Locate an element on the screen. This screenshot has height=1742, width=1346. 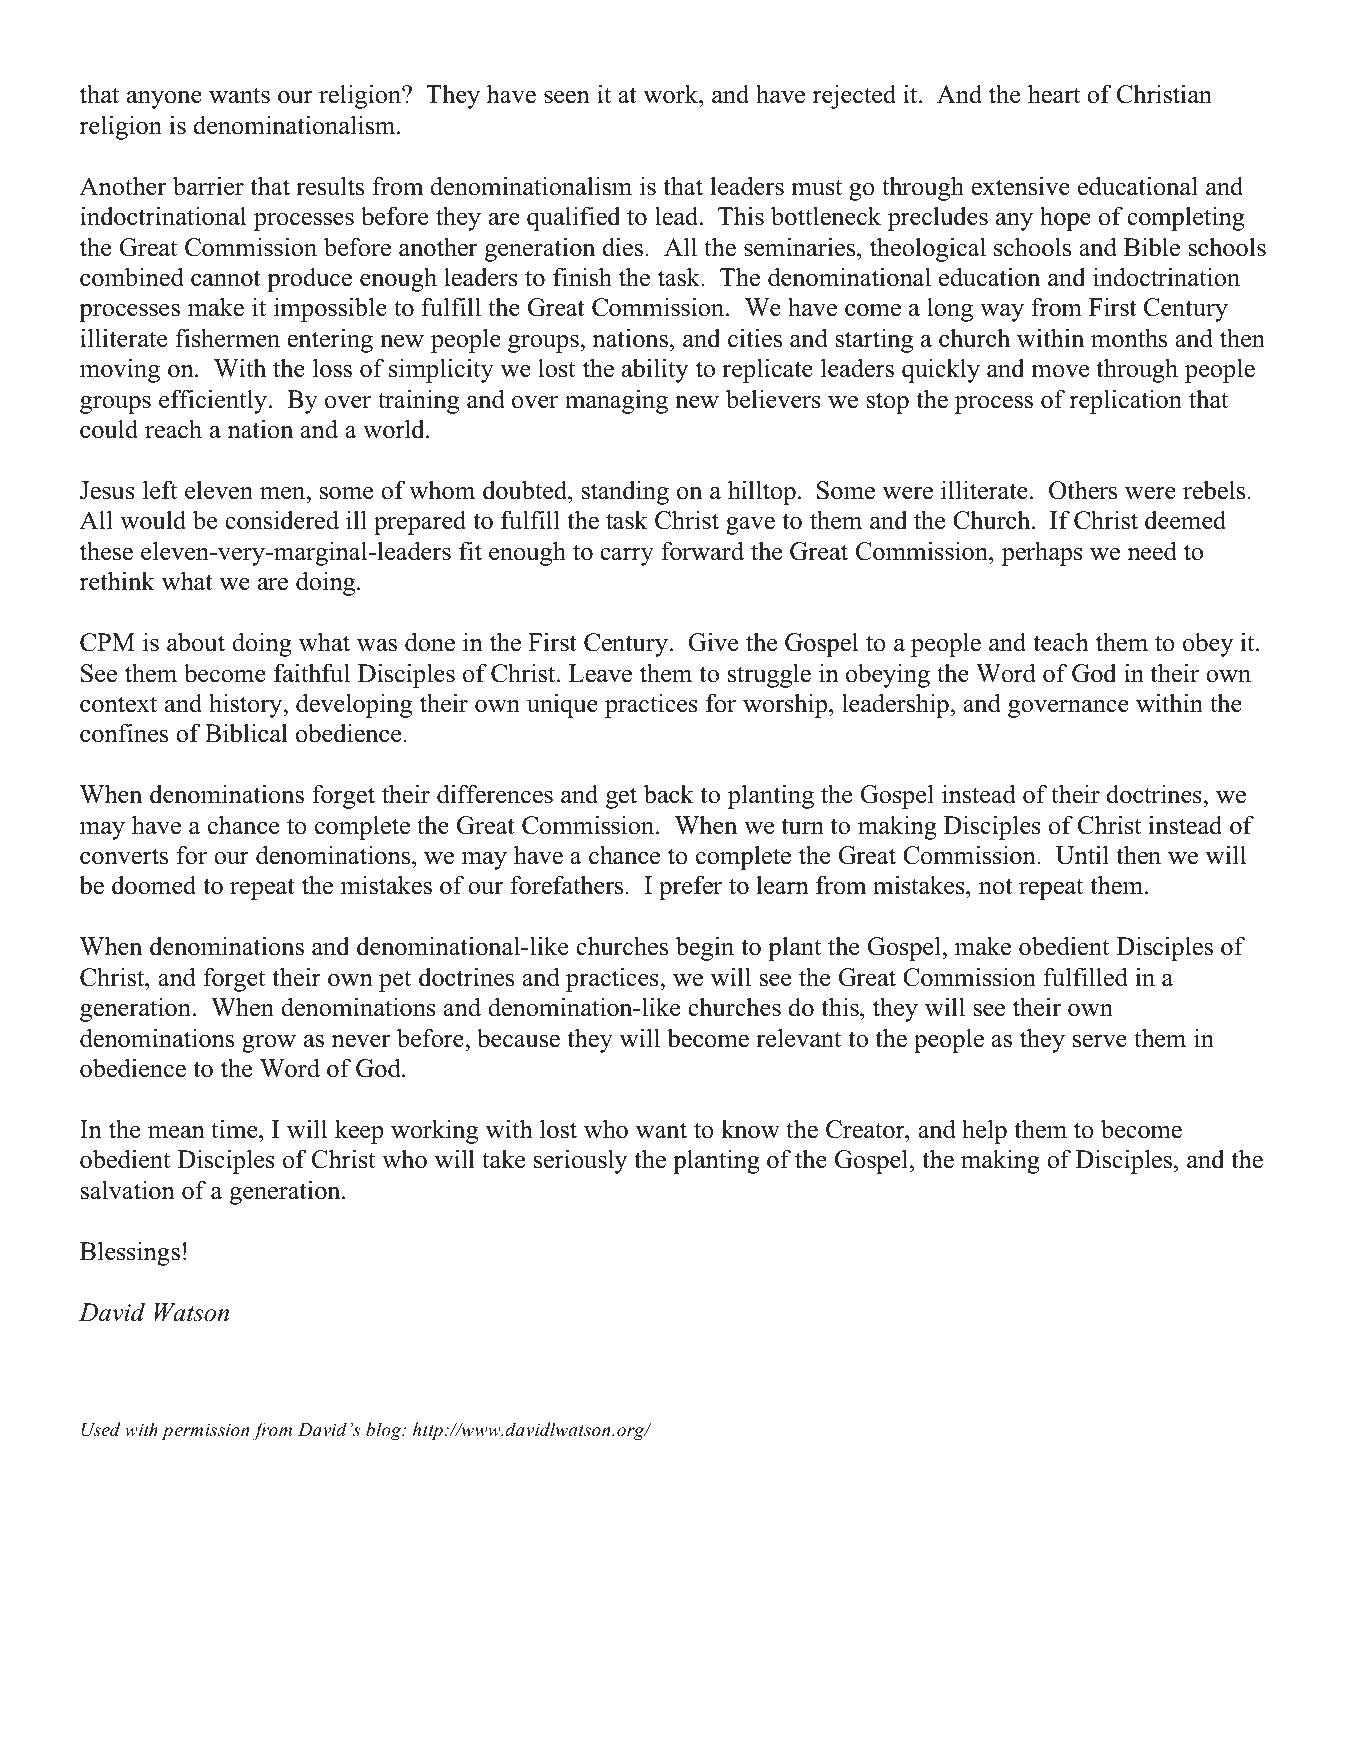
anyone is located at coordinates (164, 100).
